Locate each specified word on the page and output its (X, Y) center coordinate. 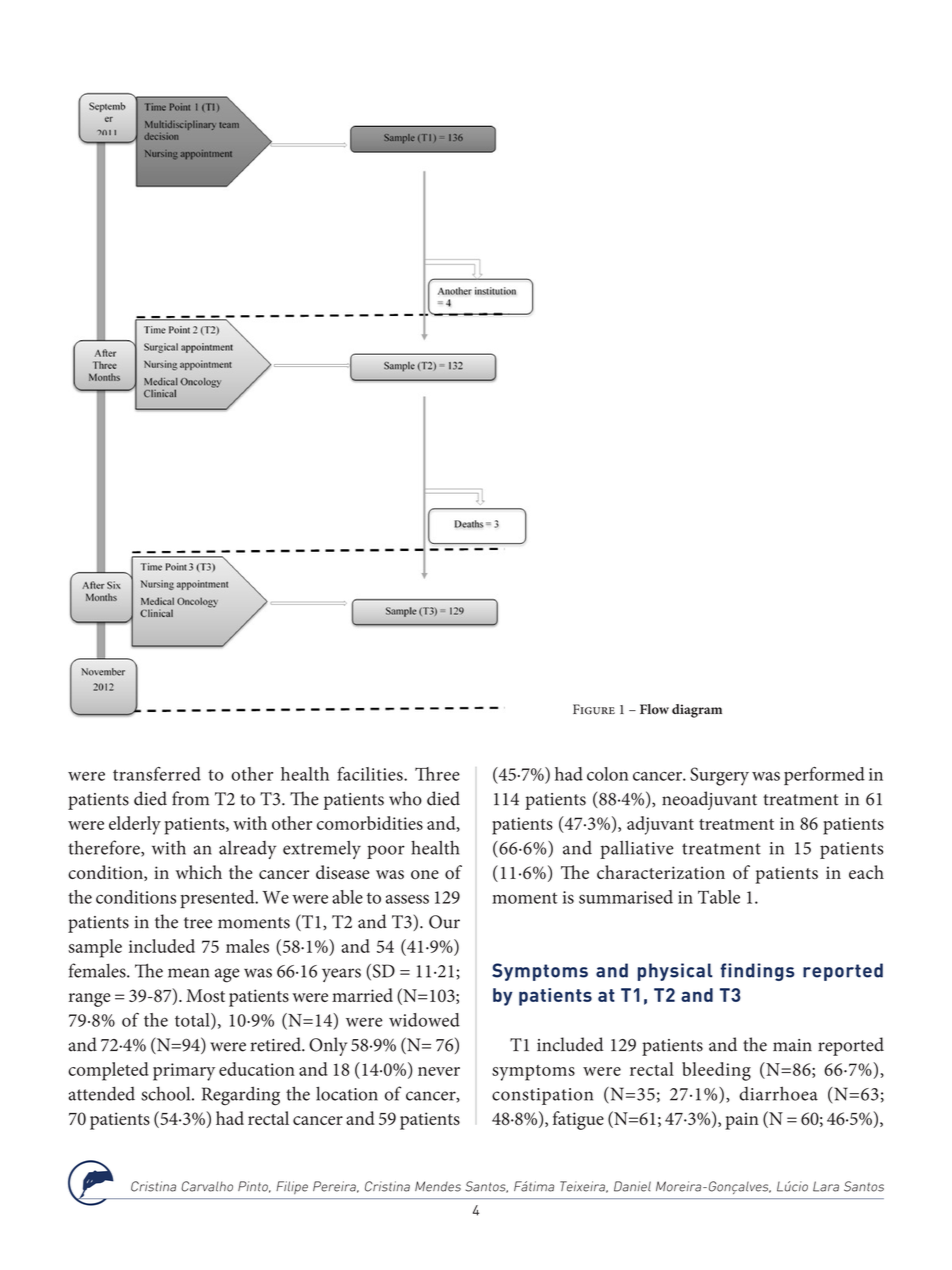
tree (198, 923)
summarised (626, 897)
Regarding (241, 1096)
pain (742, 1121)
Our (444, 922)
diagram (697, 711)
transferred (157, 774)
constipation (542, 1096)
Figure (594, 709)
